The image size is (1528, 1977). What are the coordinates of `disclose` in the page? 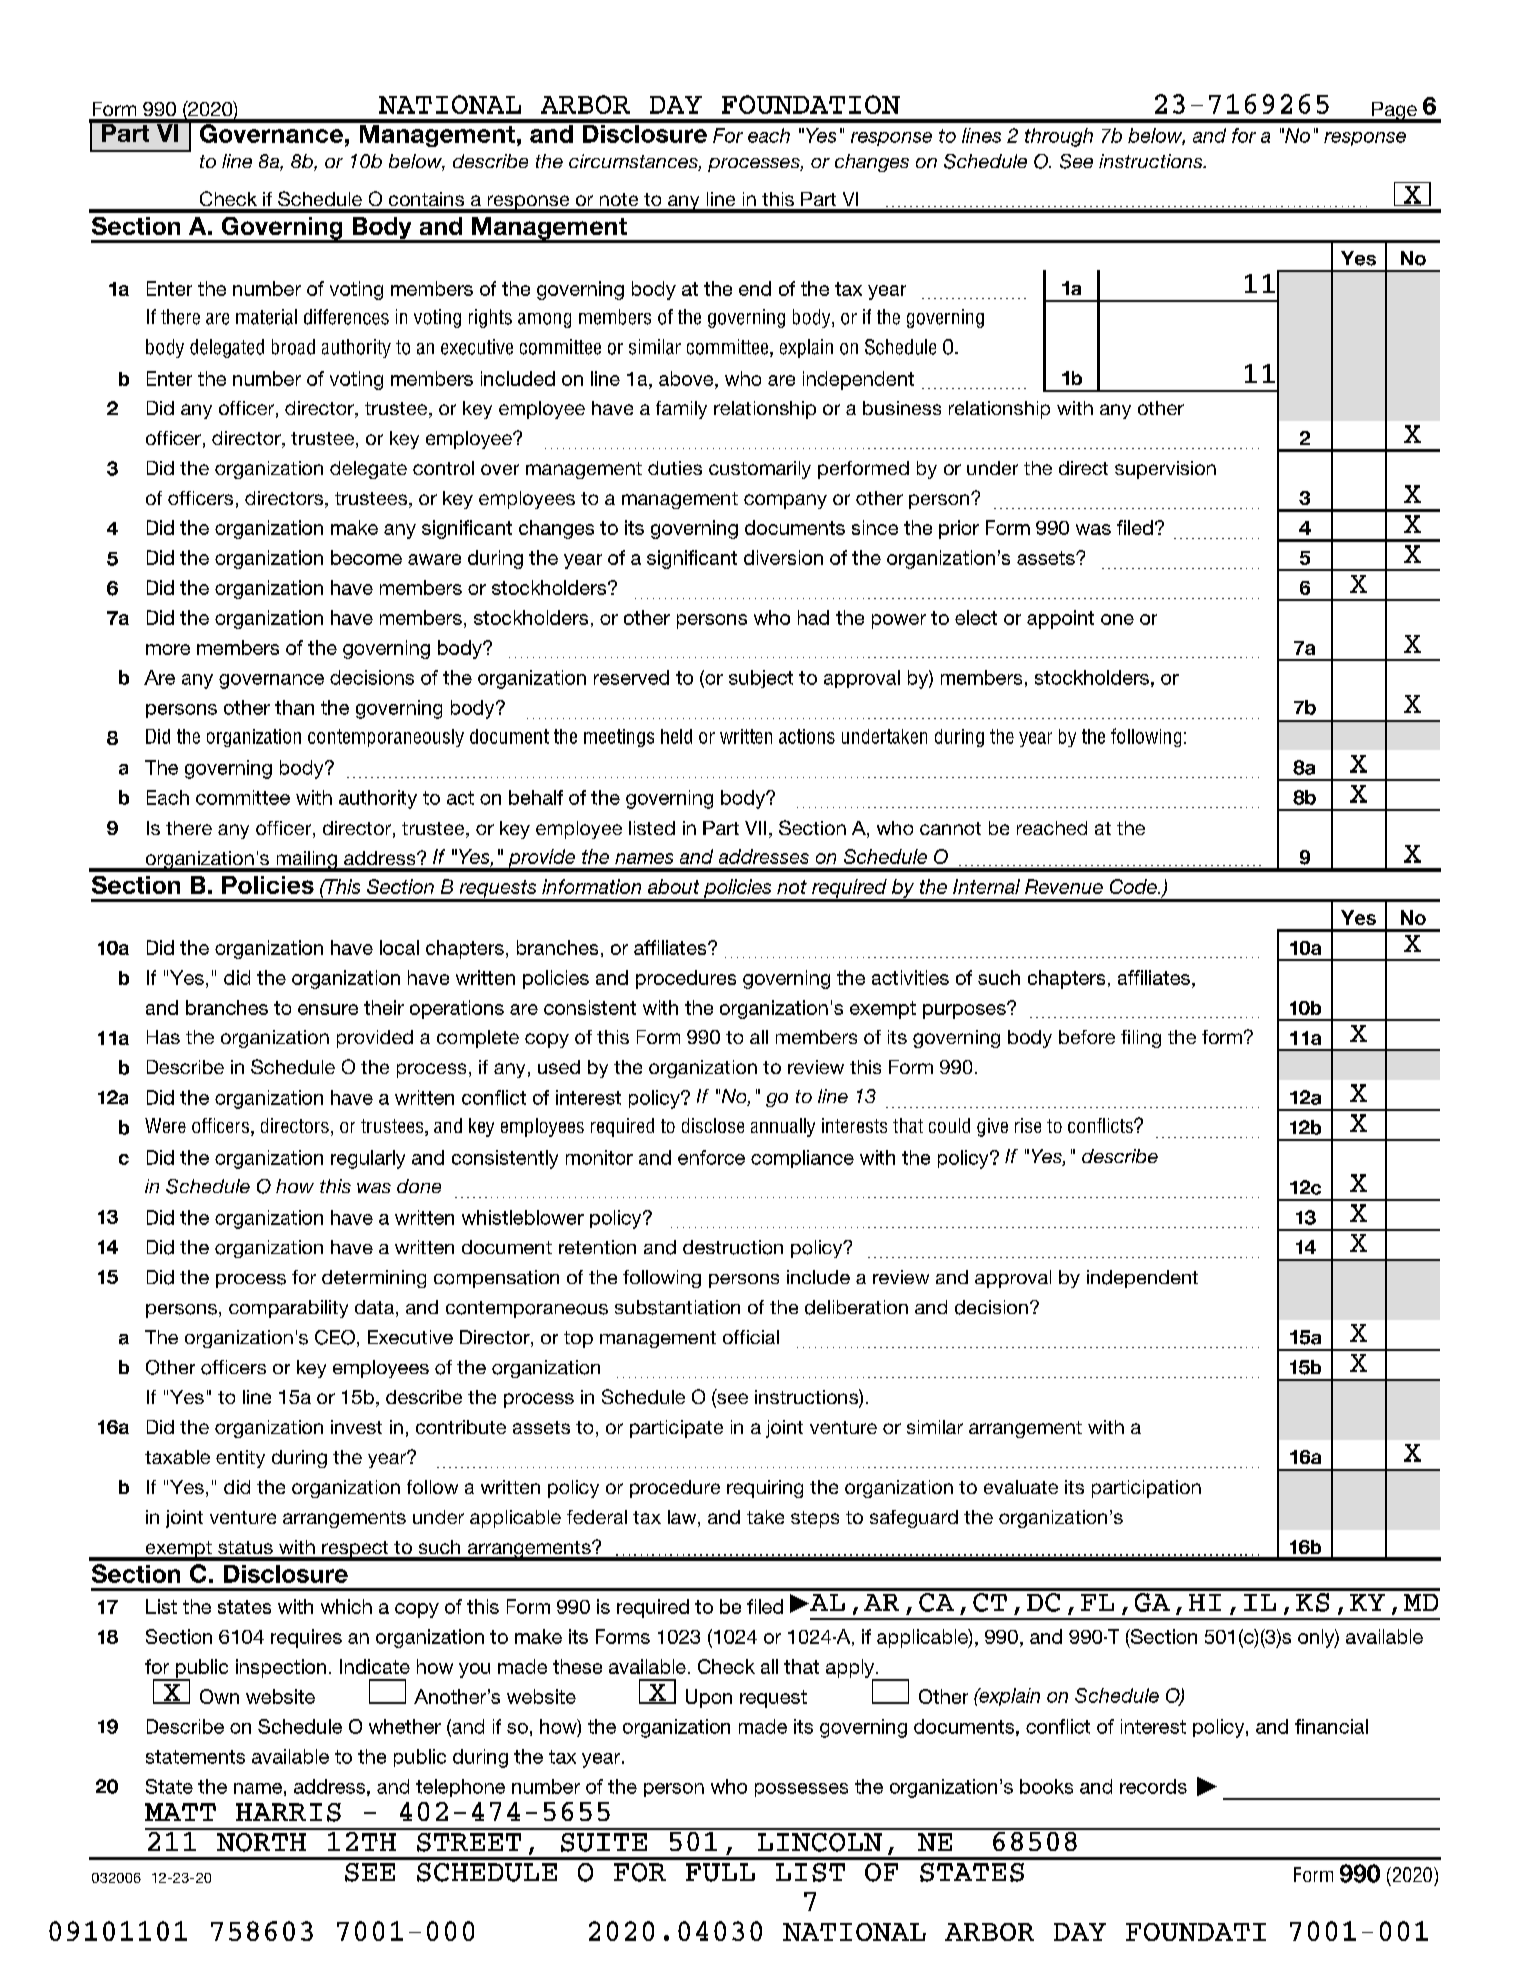 It's located at (713, 1125).
